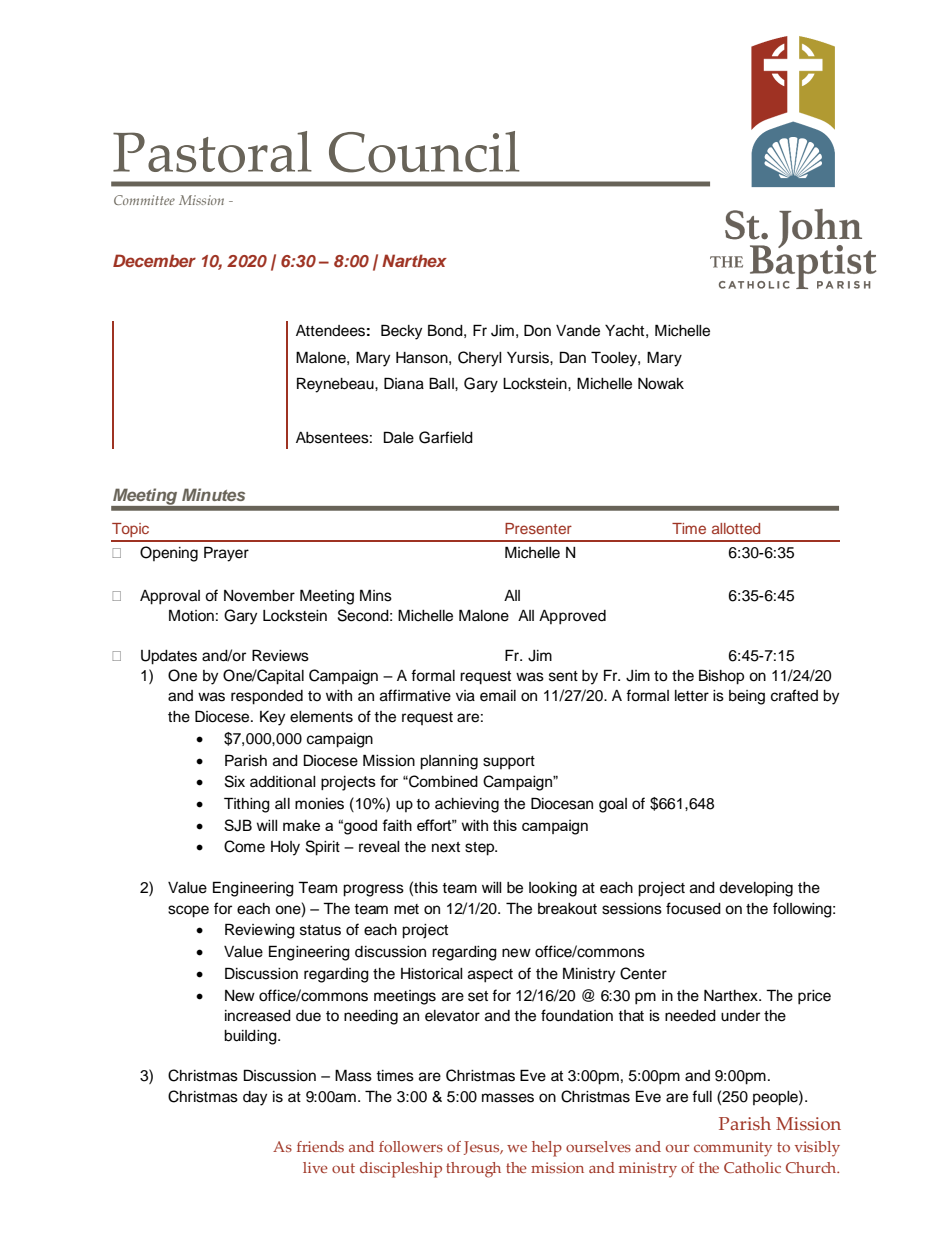 The image size is (952, 1233). I want to click on via, so click(465, 696).
